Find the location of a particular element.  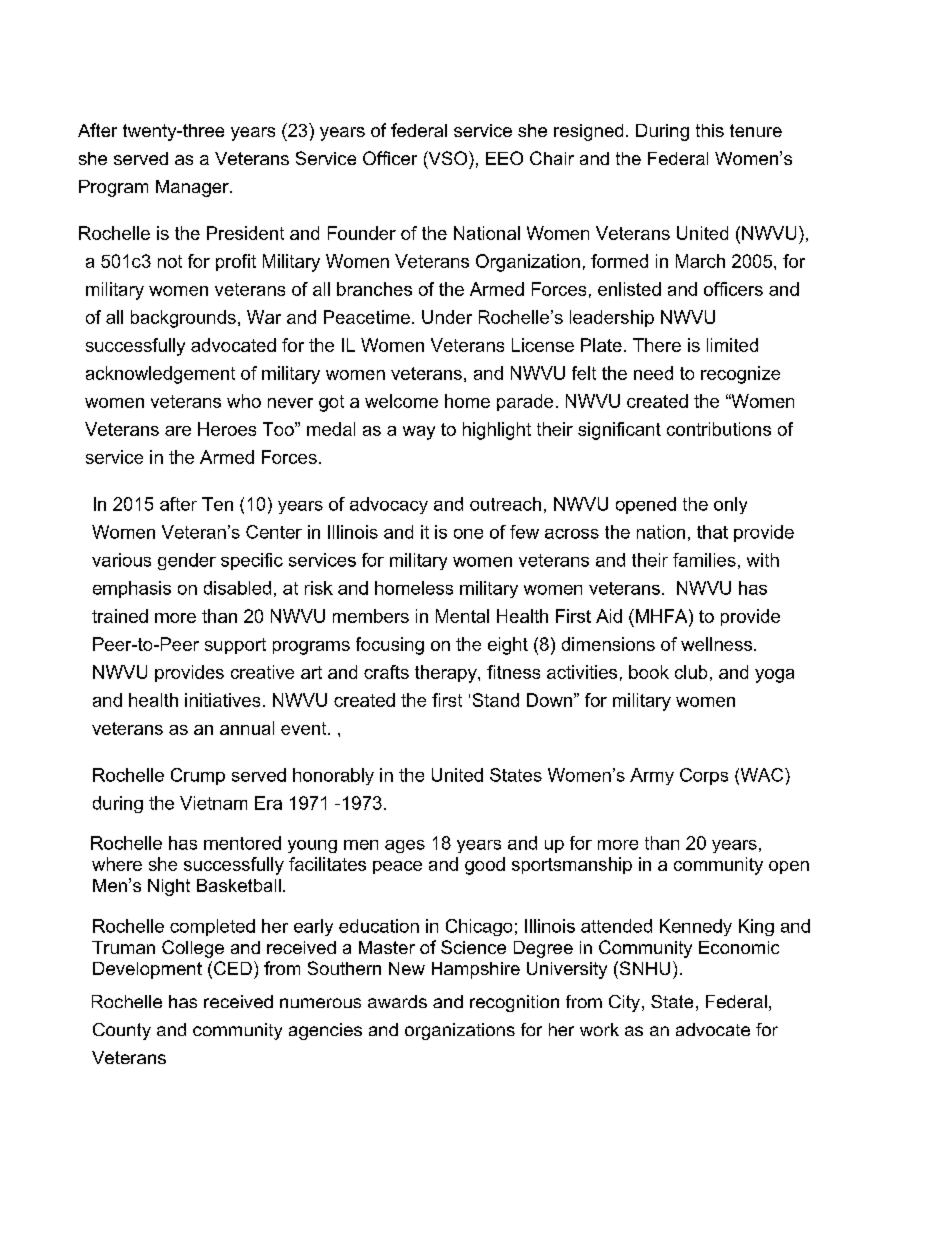

Corps is located at coordinates (704, 776).
